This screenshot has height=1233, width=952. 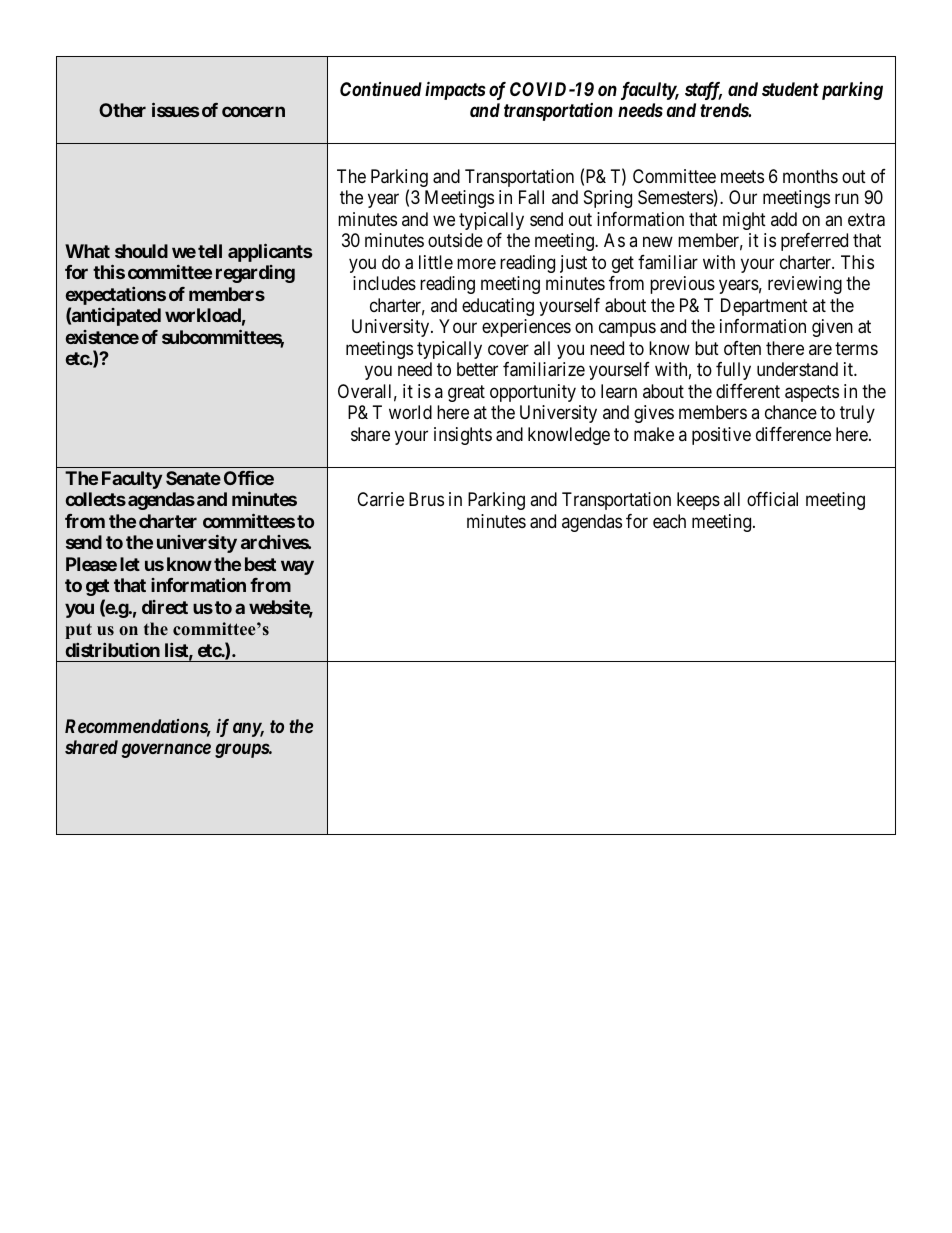 What do you see at coordinates (166, 751) in the screenshot?
I see `governance` at bounding box center [166, 751].
